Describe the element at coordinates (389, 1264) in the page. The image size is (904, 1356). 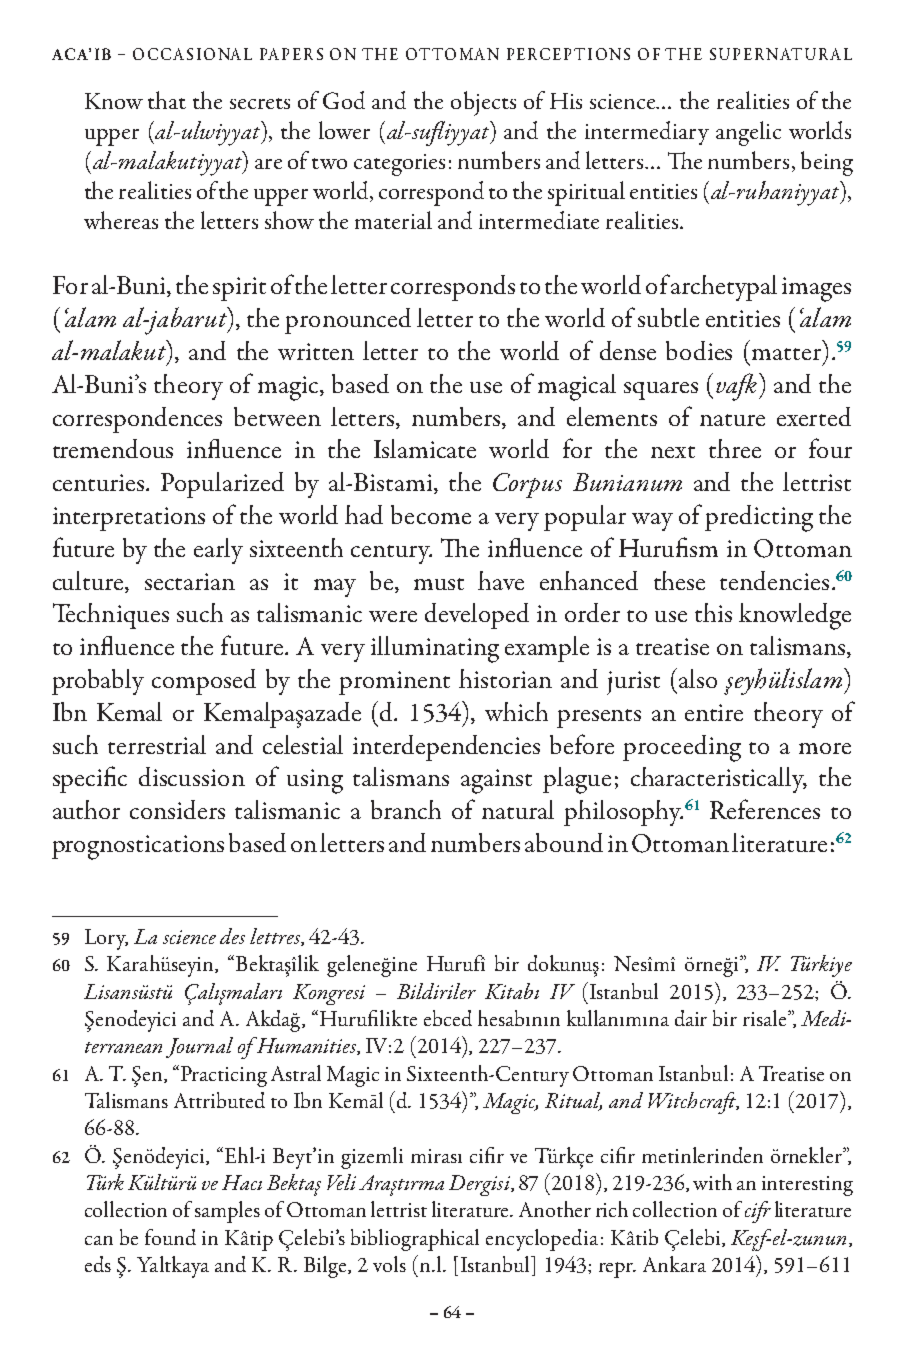
I see `vols` at that location.
